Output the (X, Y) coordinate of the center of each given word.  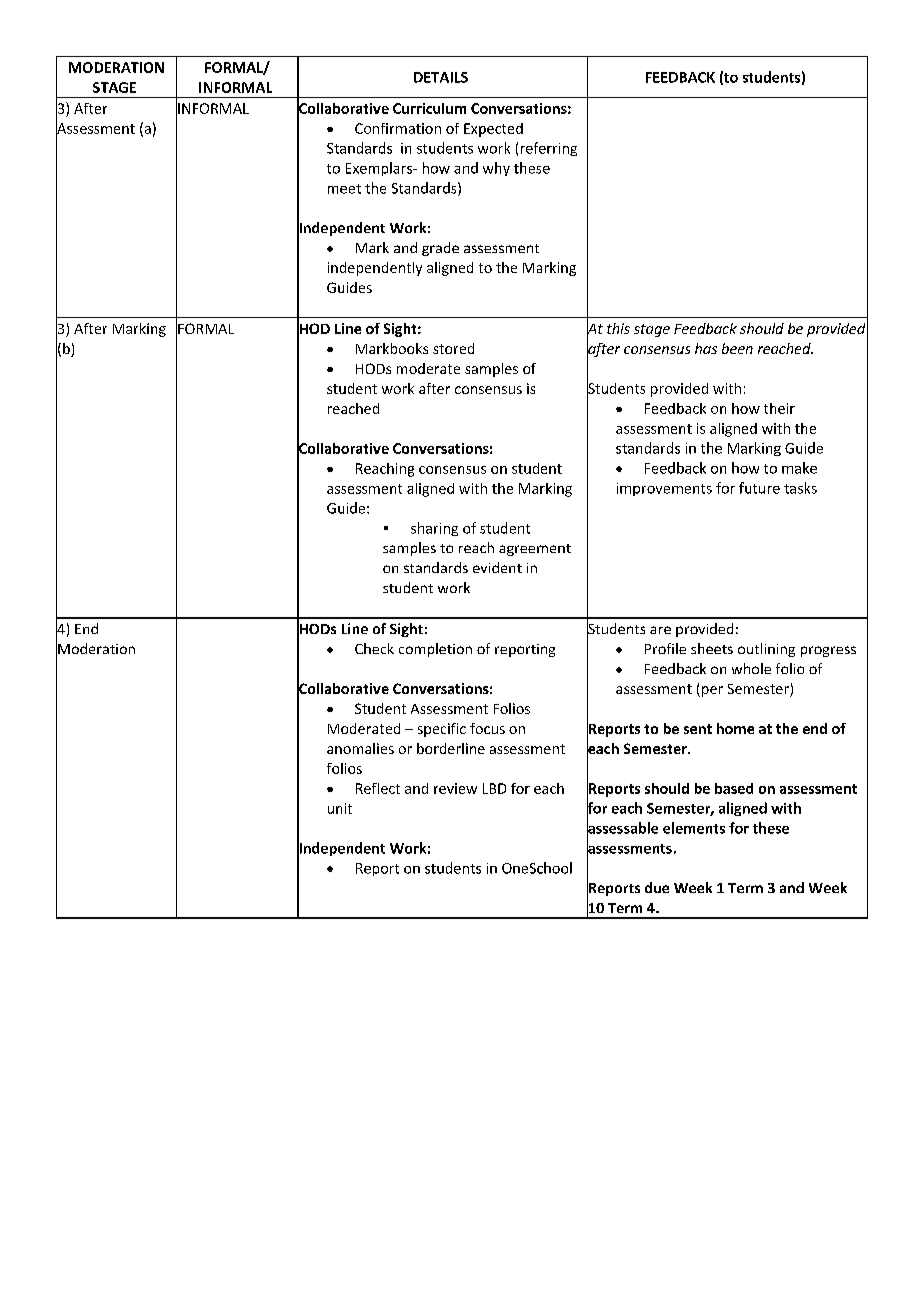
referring (549, 149)
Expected (493, 130)
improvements (664, 489)
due (657, 887)
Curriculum (429, 108)
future (759, 488)
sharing (434, 529)
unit (340, 808)
